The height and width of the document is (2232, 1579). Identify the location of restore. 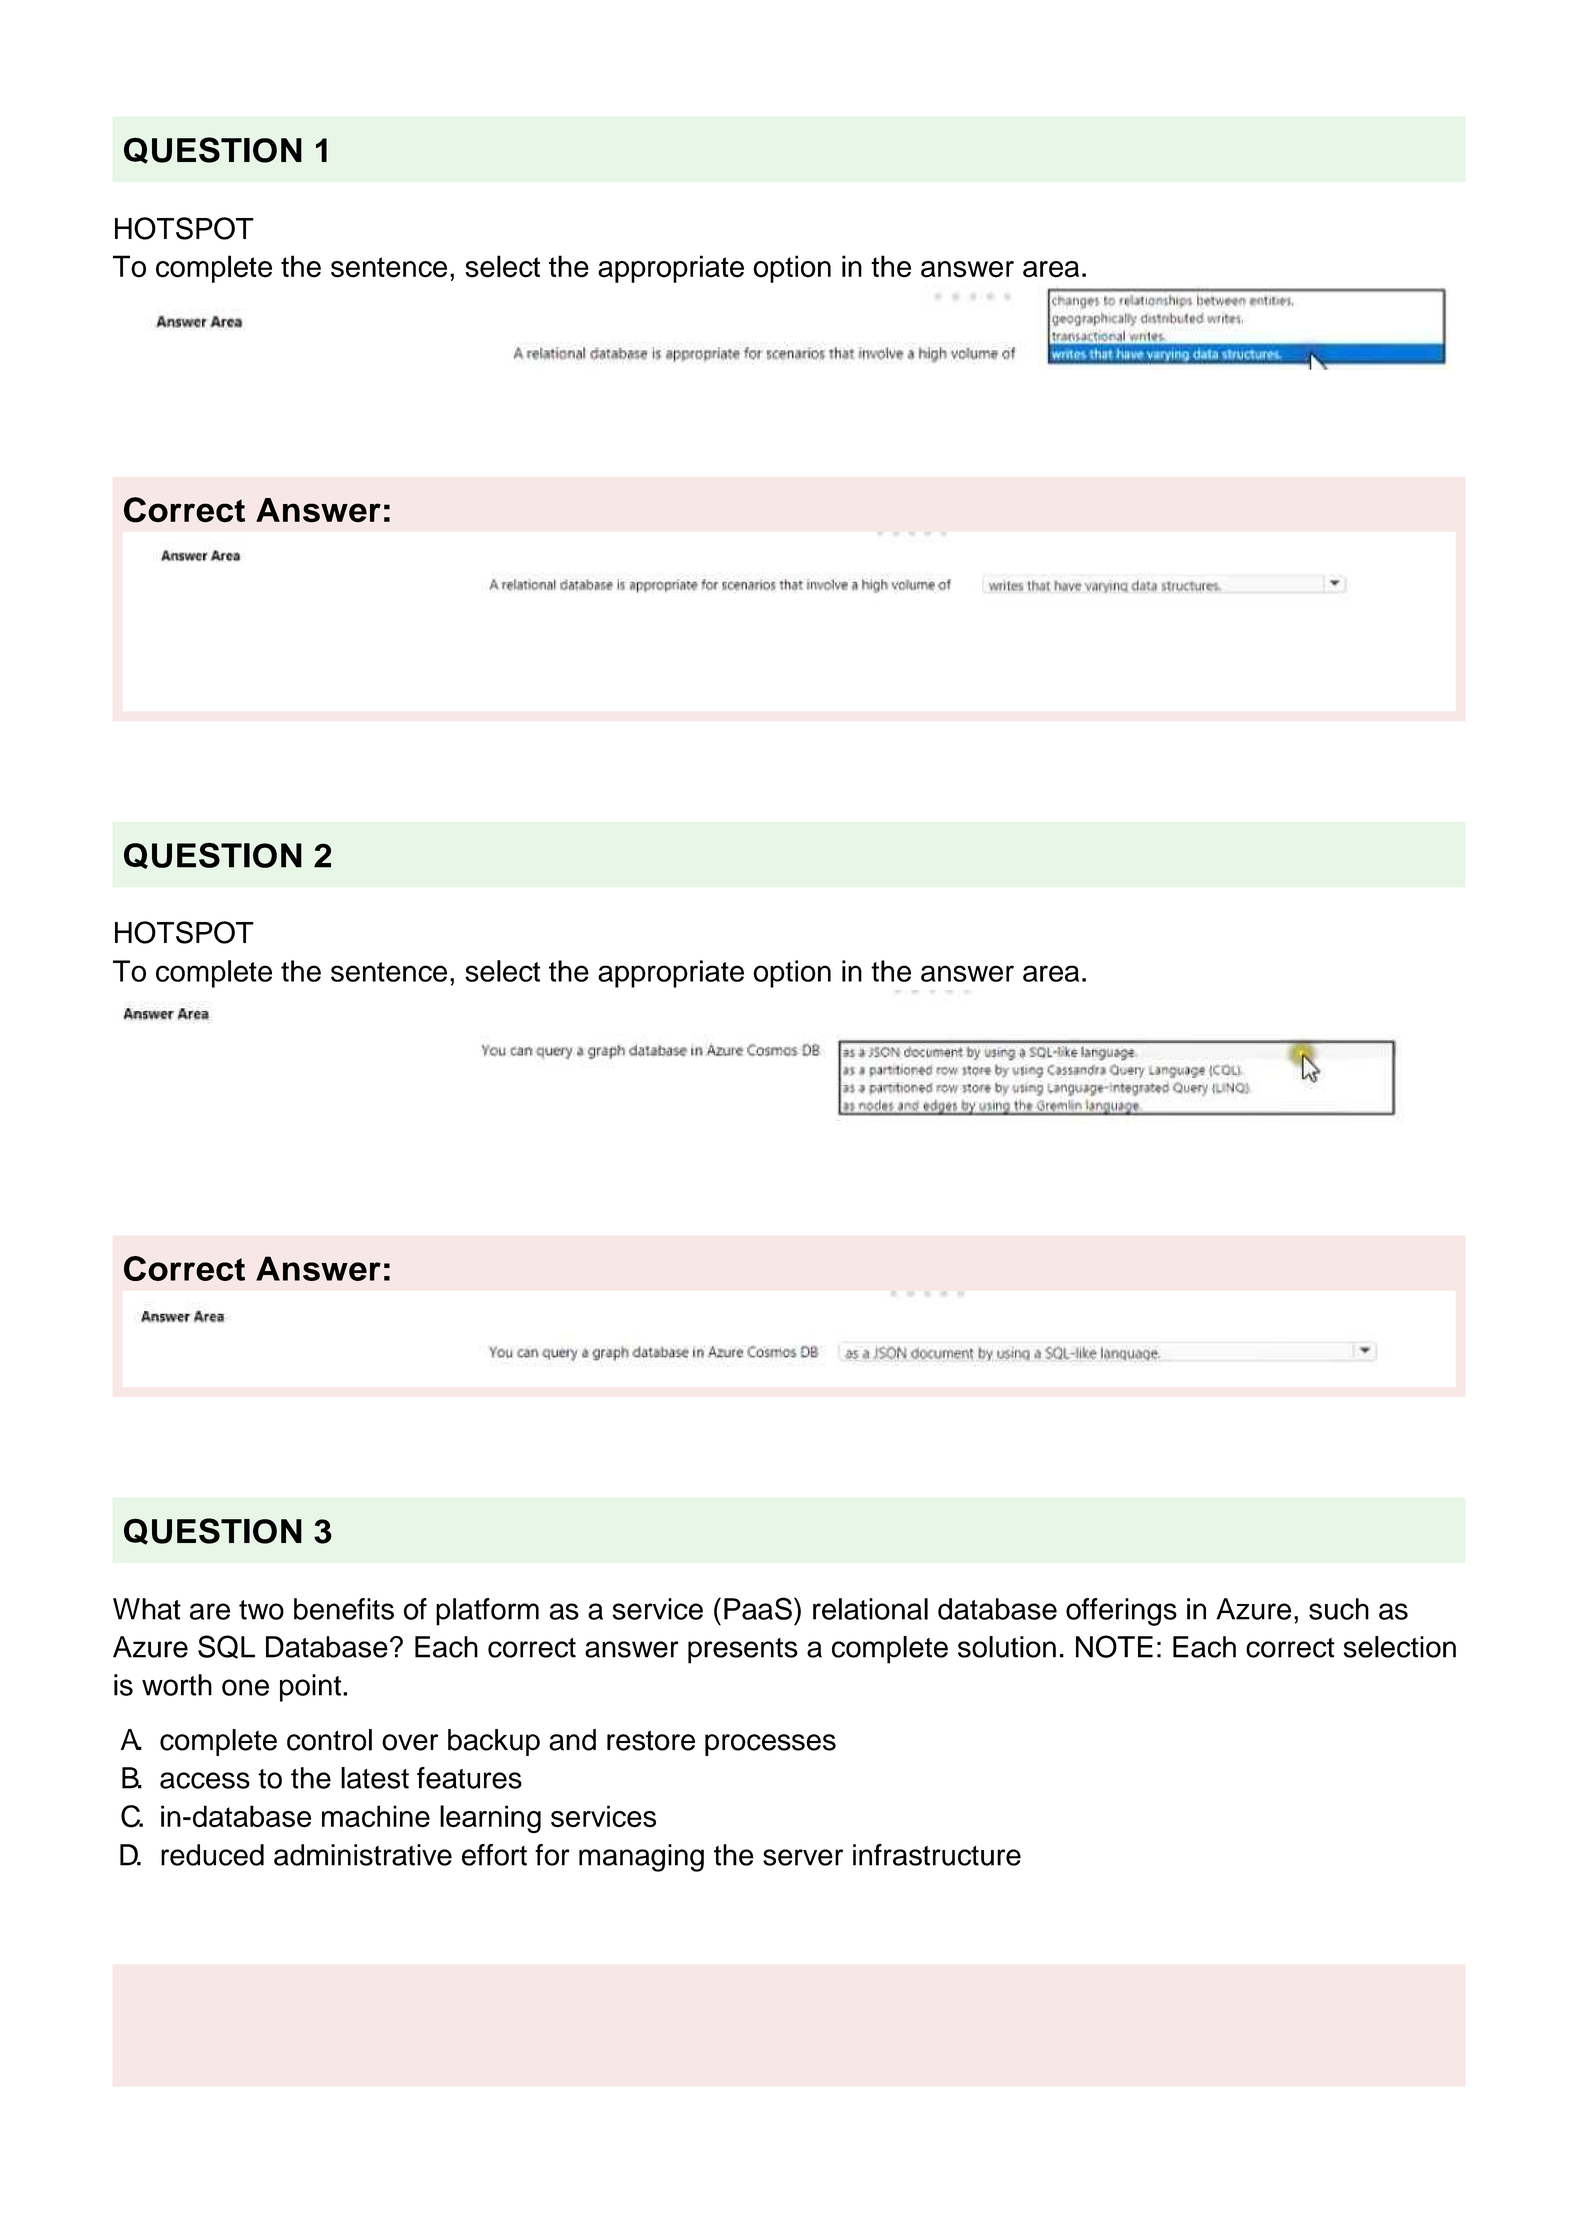
(651, 1740).
